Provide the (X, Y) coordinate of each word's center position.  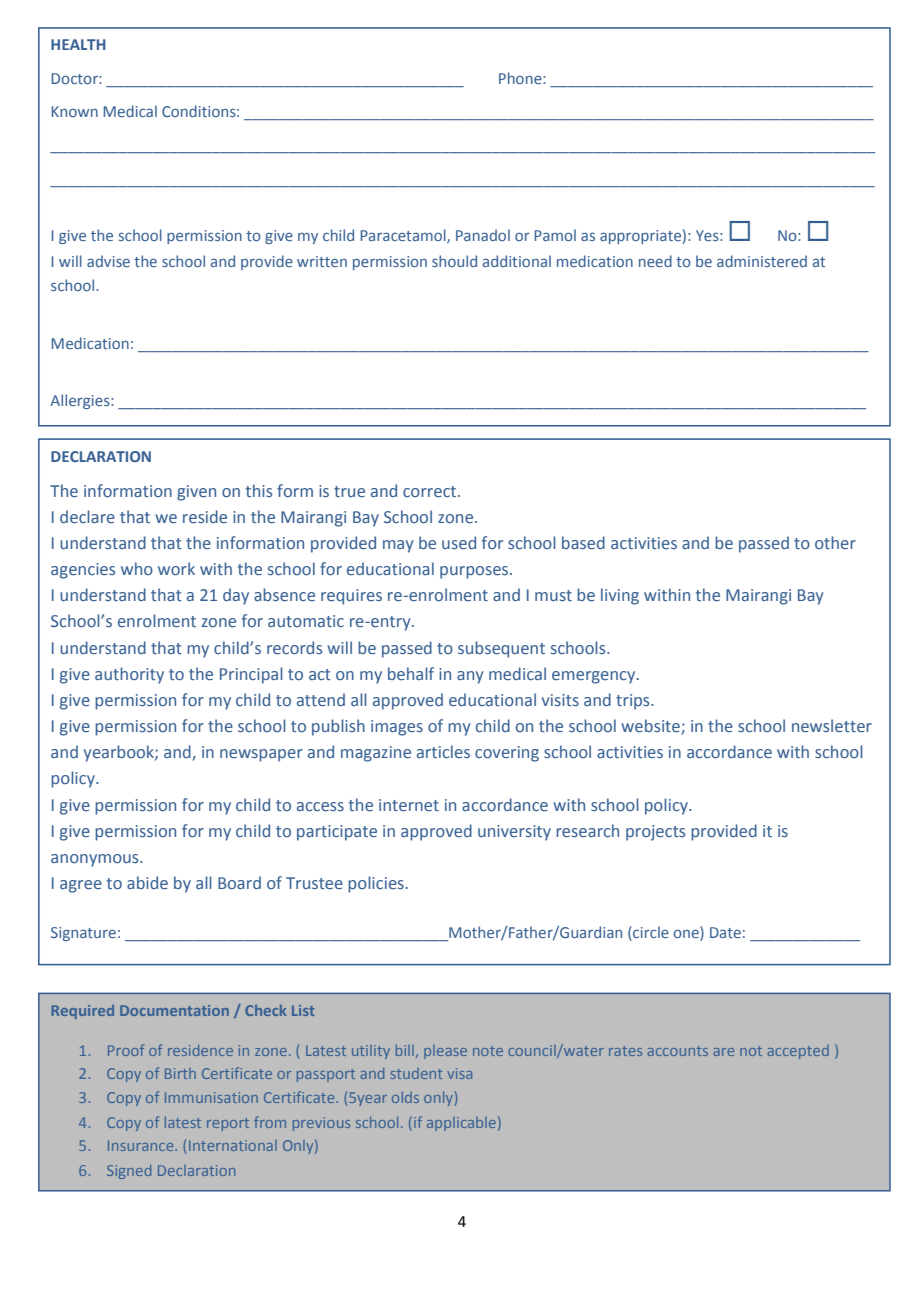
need (655, 261)
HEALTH (78, 44)
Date (725, 932)
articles (443, 751)
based (583, 542)
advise (108, 261)
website (651, 727)
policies (376, 884)
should (454, 261)
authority (129, 675)
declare (87, 516)
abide (147, 882)
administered (762, 261)
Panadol (483, 235)
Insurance (142, 1145)
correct (431, 491)
